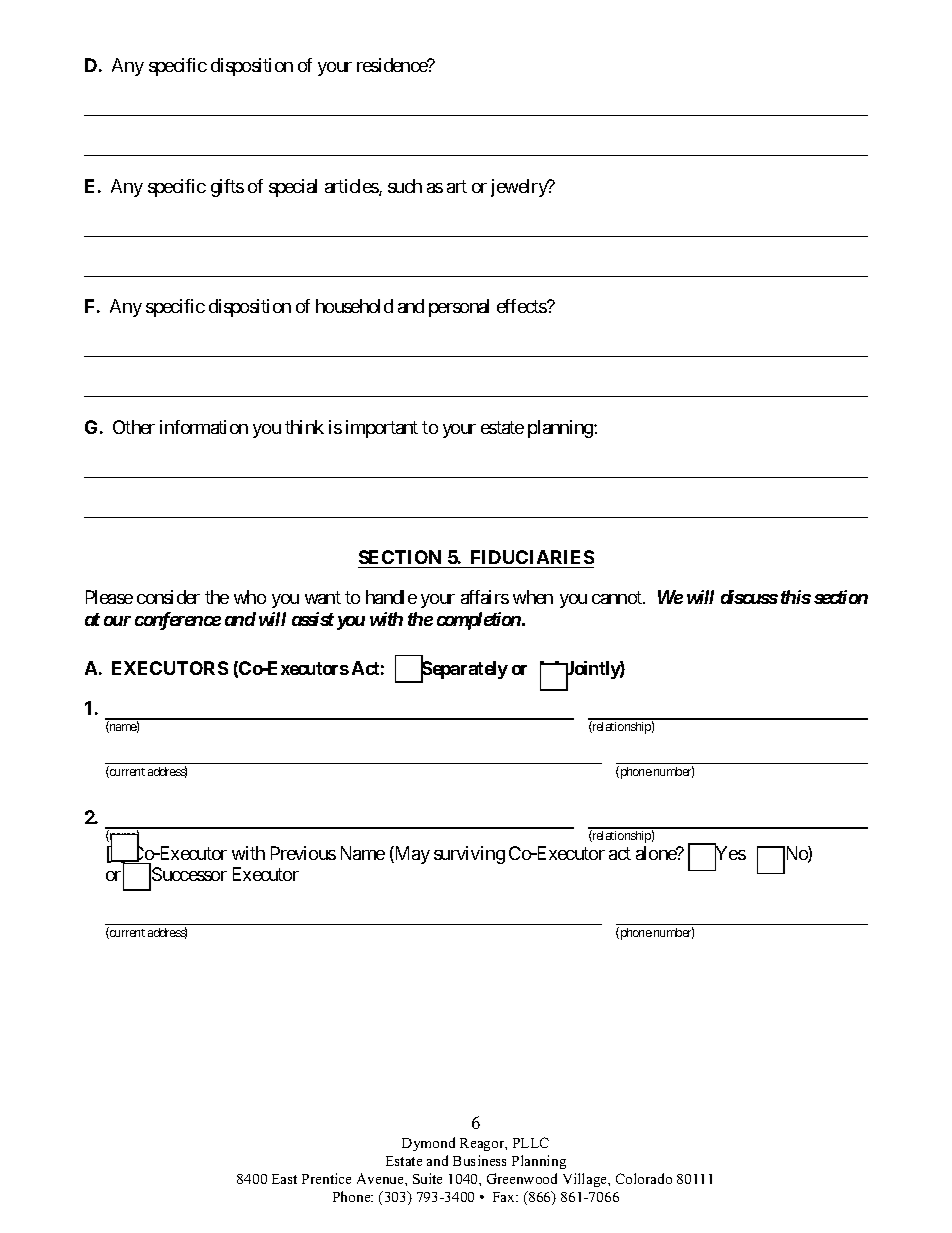 The image size is (952, 1233). Describe the element at coordinates (520, 188) in the image. I see `jewelry` at that location.
